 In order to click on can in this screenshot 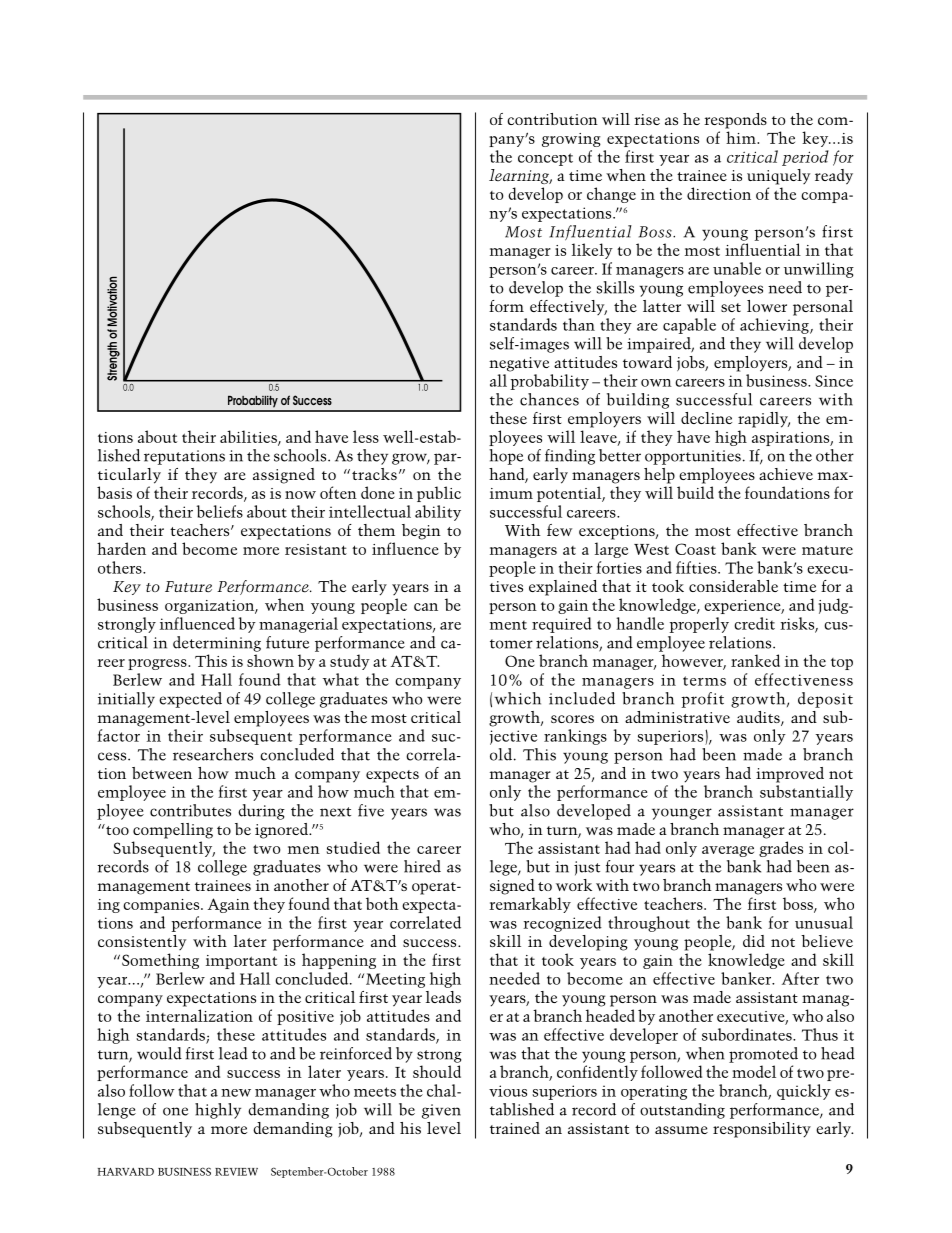, I will do `click(426, 607)`.
